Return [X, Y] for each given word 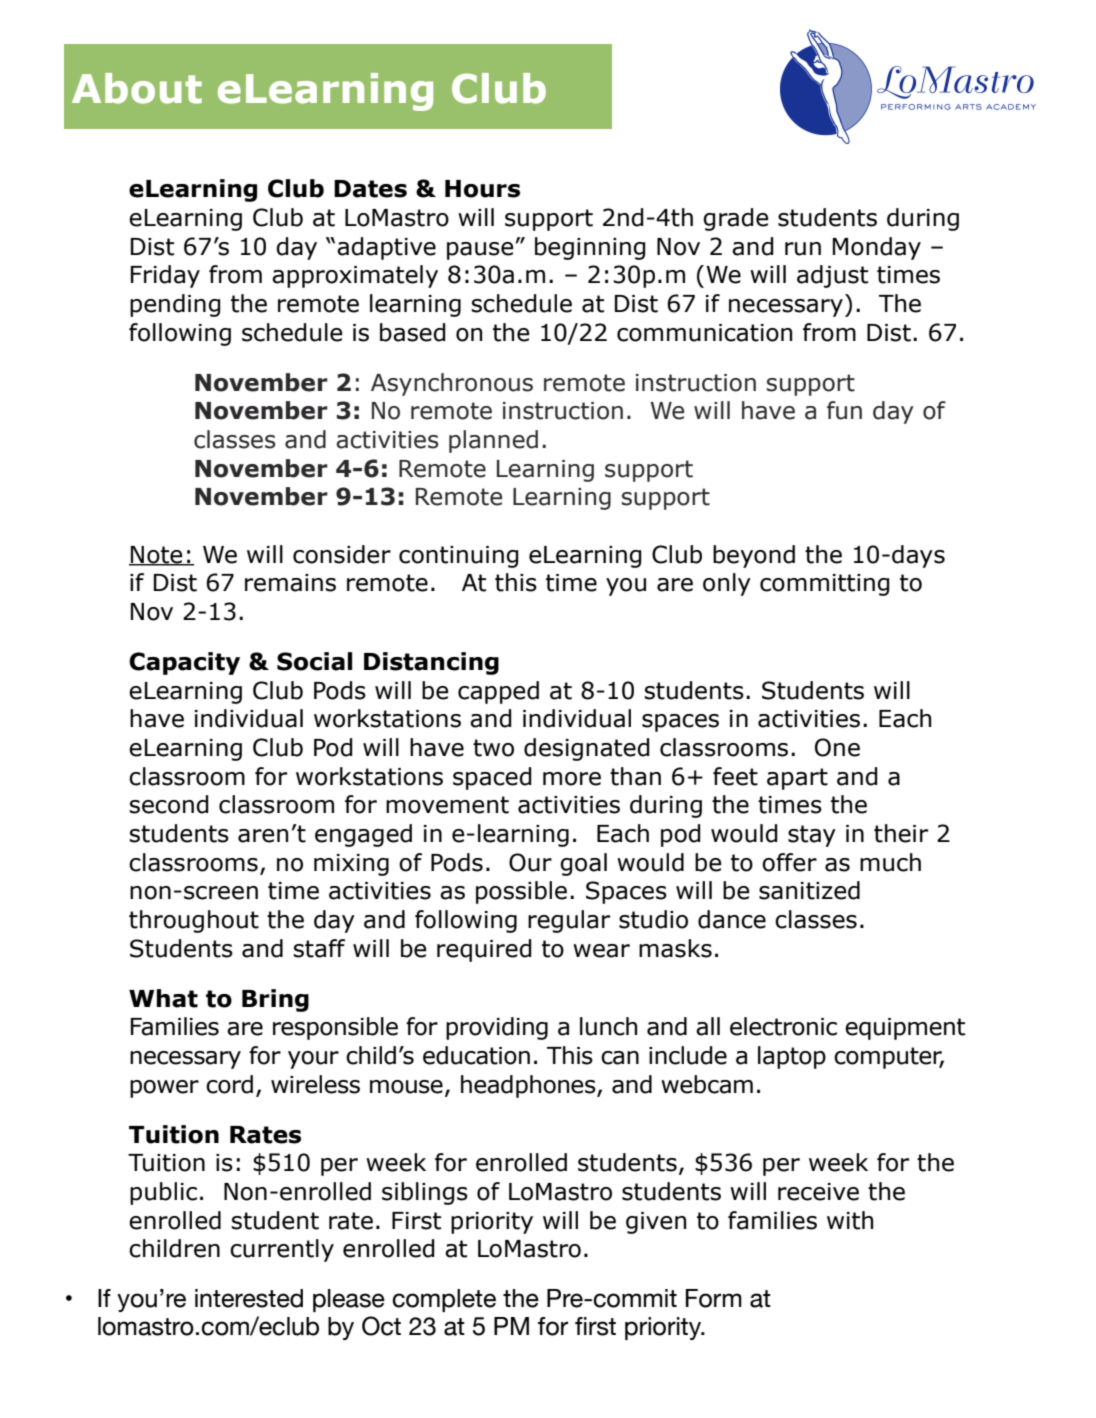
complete [444, 1300]
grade [736, 219]
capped [498, 692]
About [137, 88]
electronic [783, 1026]
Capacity [184, 663]
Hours [482, 189]
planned [493, 441]
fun [844, 410]
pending [175, 305]
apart [797, 779]
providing [497, 1028]
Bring [275, 1000]
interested [249, 1298]
